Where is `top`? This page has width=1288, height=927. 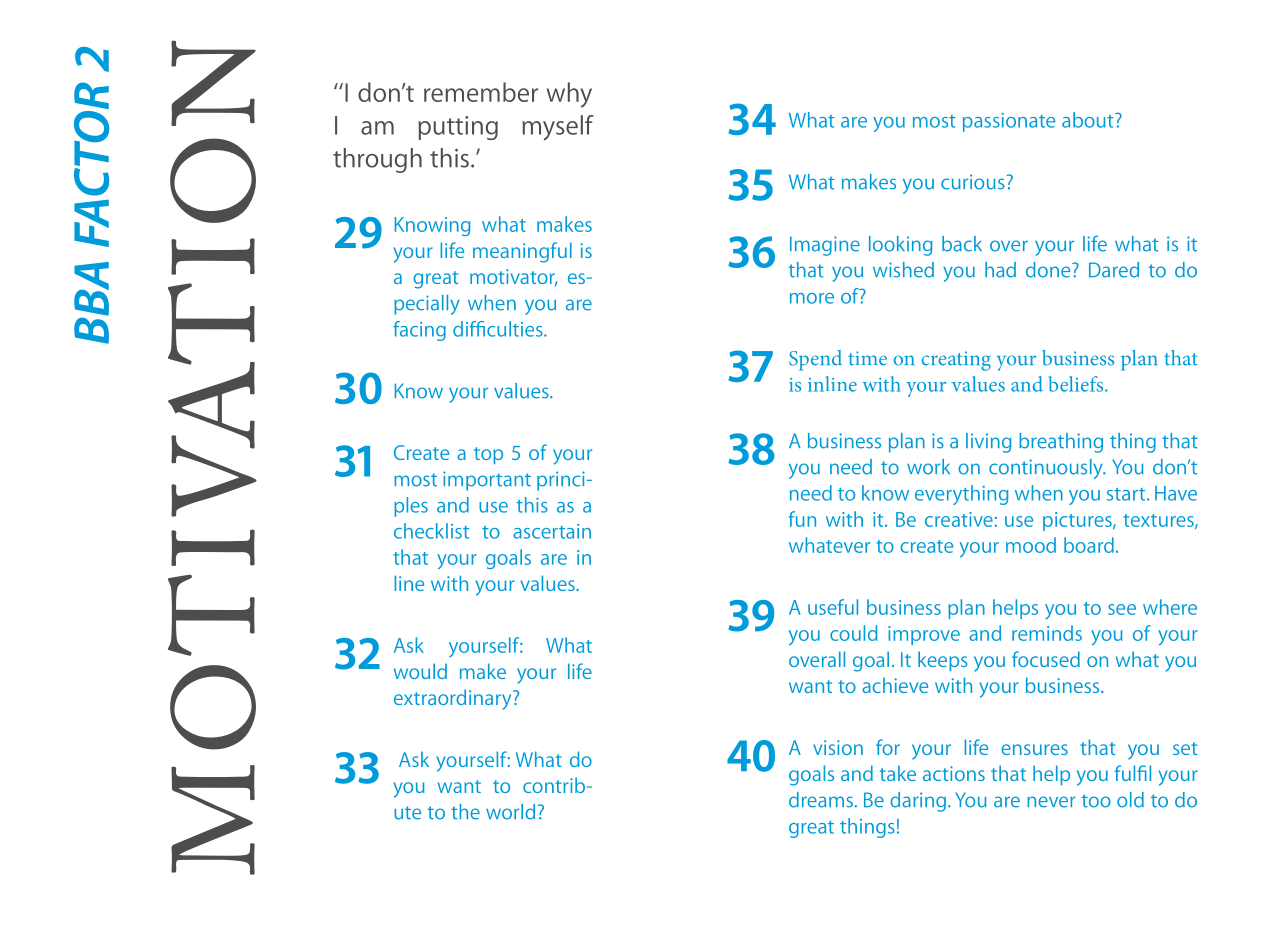
top is located at coordinates (488, 455).
